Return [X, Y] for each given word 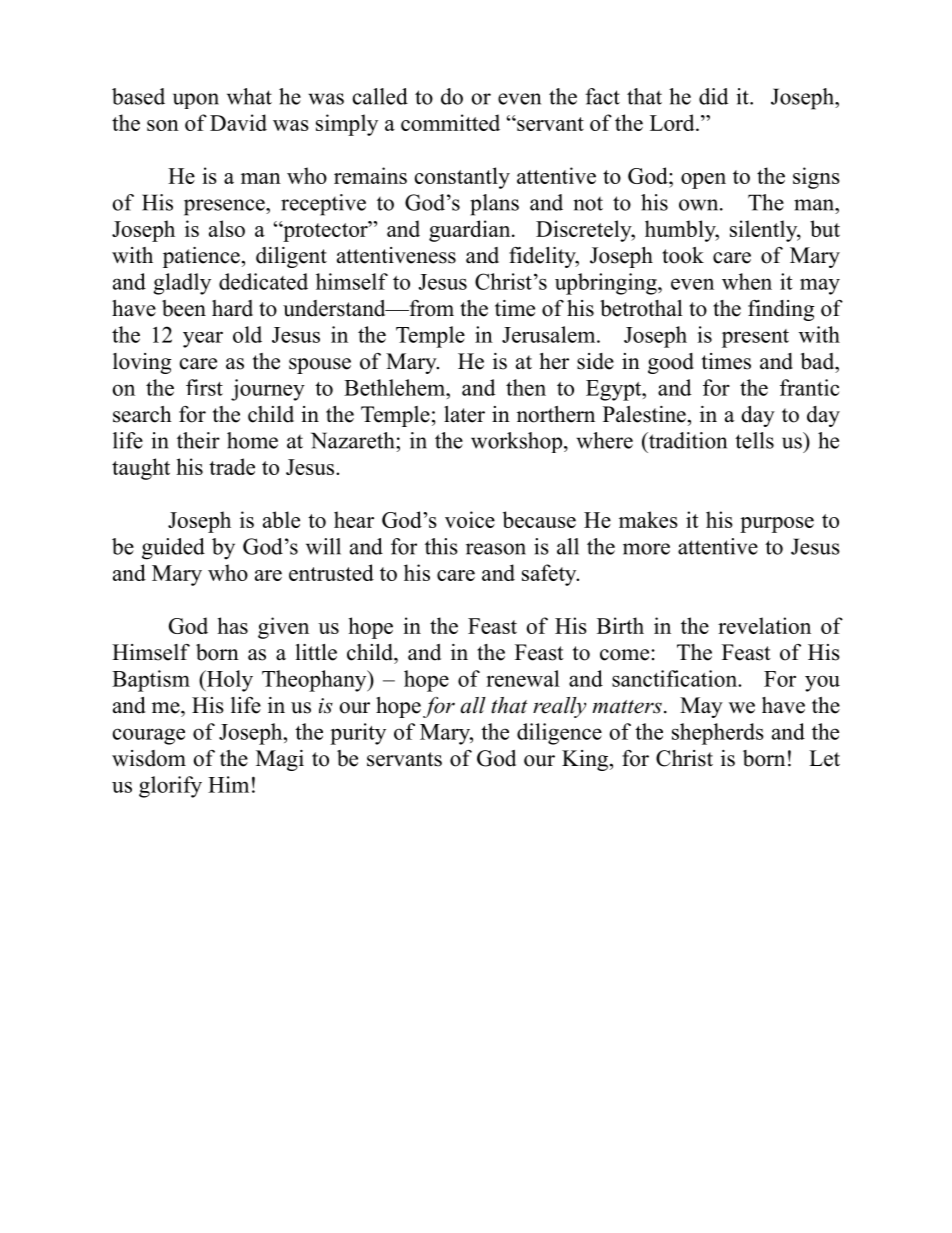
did [713, 96]
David [238, 122]
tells [754, 440]
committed [450, 122]
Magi [280, 760]
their [198, 440]
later [464, 414]
